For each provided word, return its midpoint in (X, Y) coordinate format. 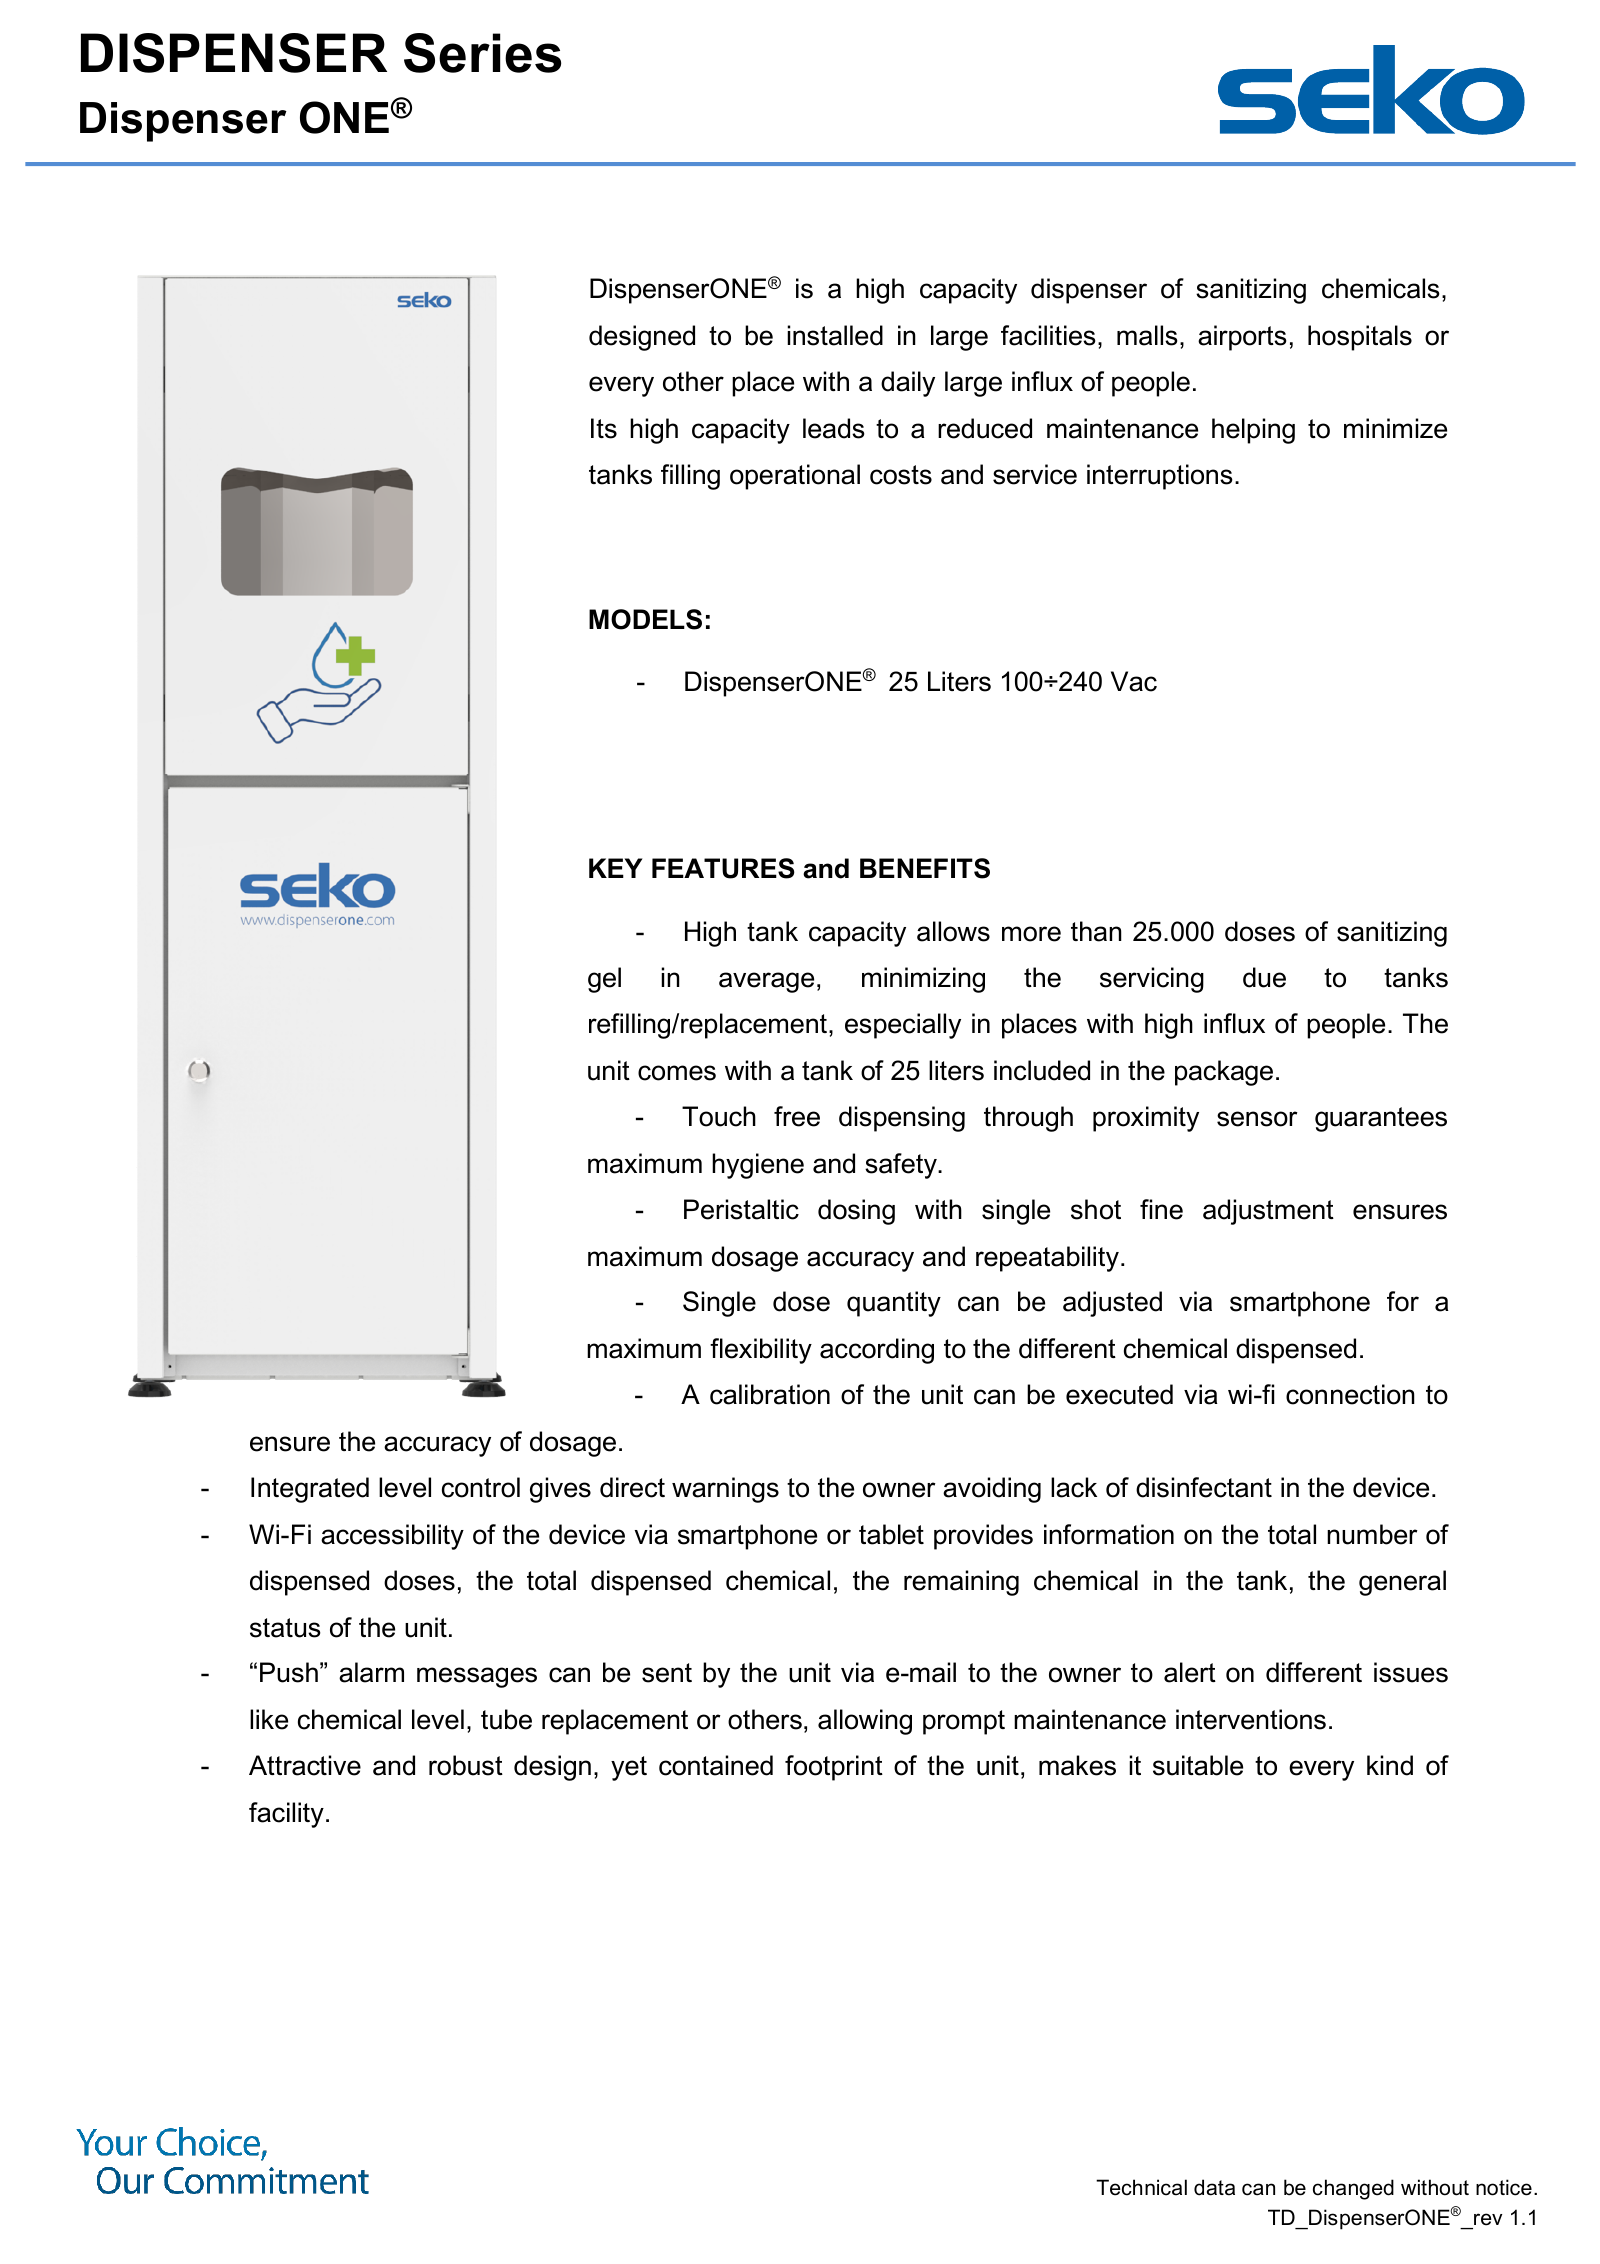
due (1264, 977)
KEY (616, 868)
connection (1350, 1394)
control (481, 1487)
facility (286, 1815)
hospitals (1360, 338)
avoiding (992, 1490)
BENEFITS (925, 868)
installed (835, 335)
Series (482, 53)
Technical (1141, 2187)
